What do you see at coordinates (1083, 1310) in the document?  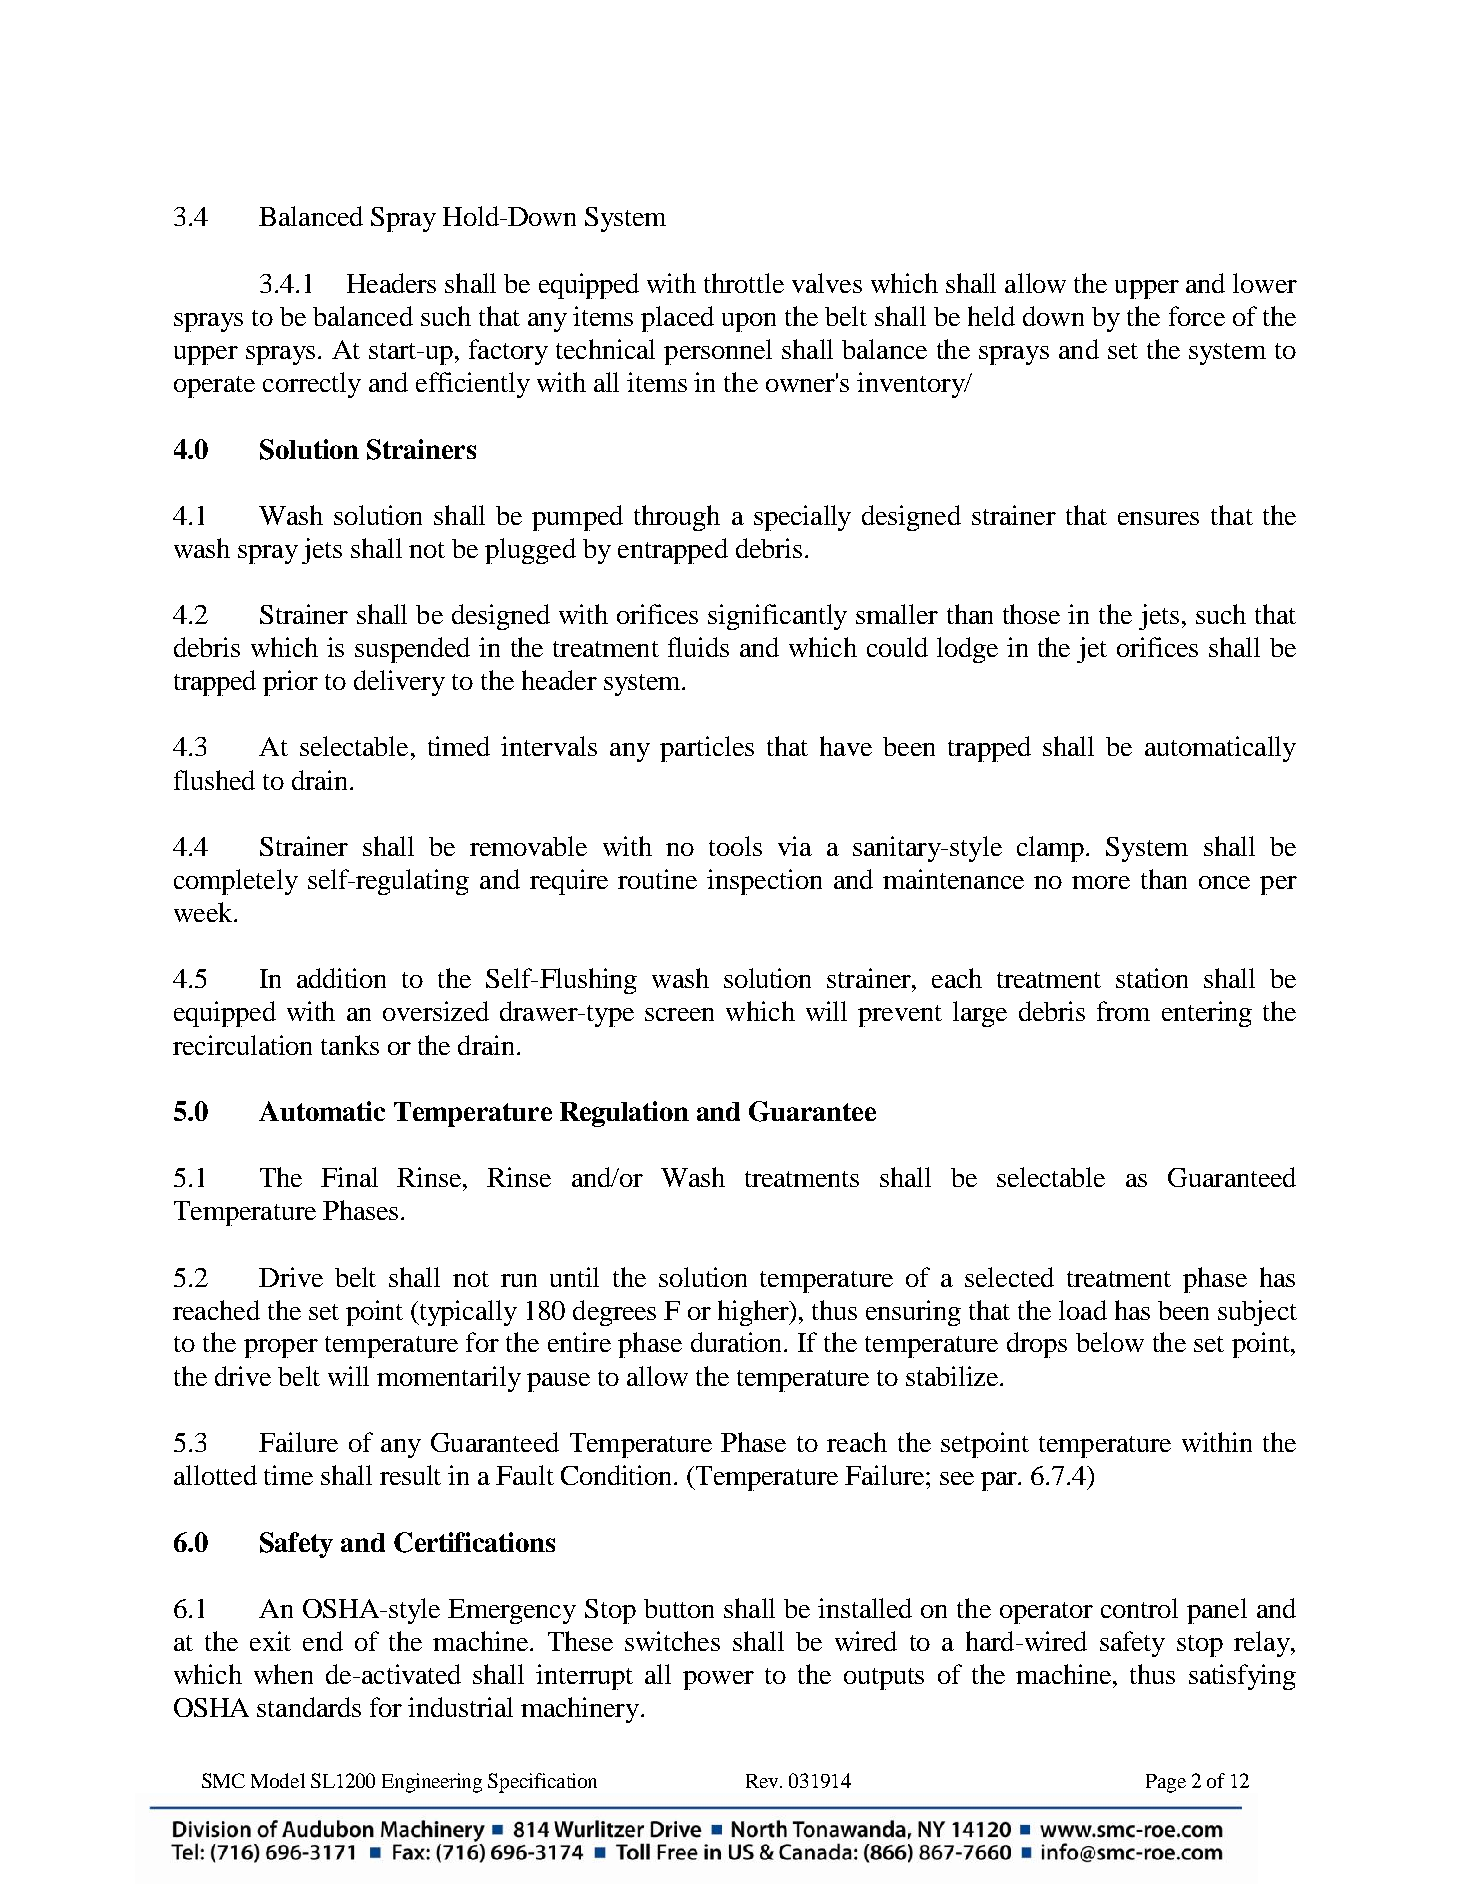 I see `load` at bounding box center [1083, 1310].
